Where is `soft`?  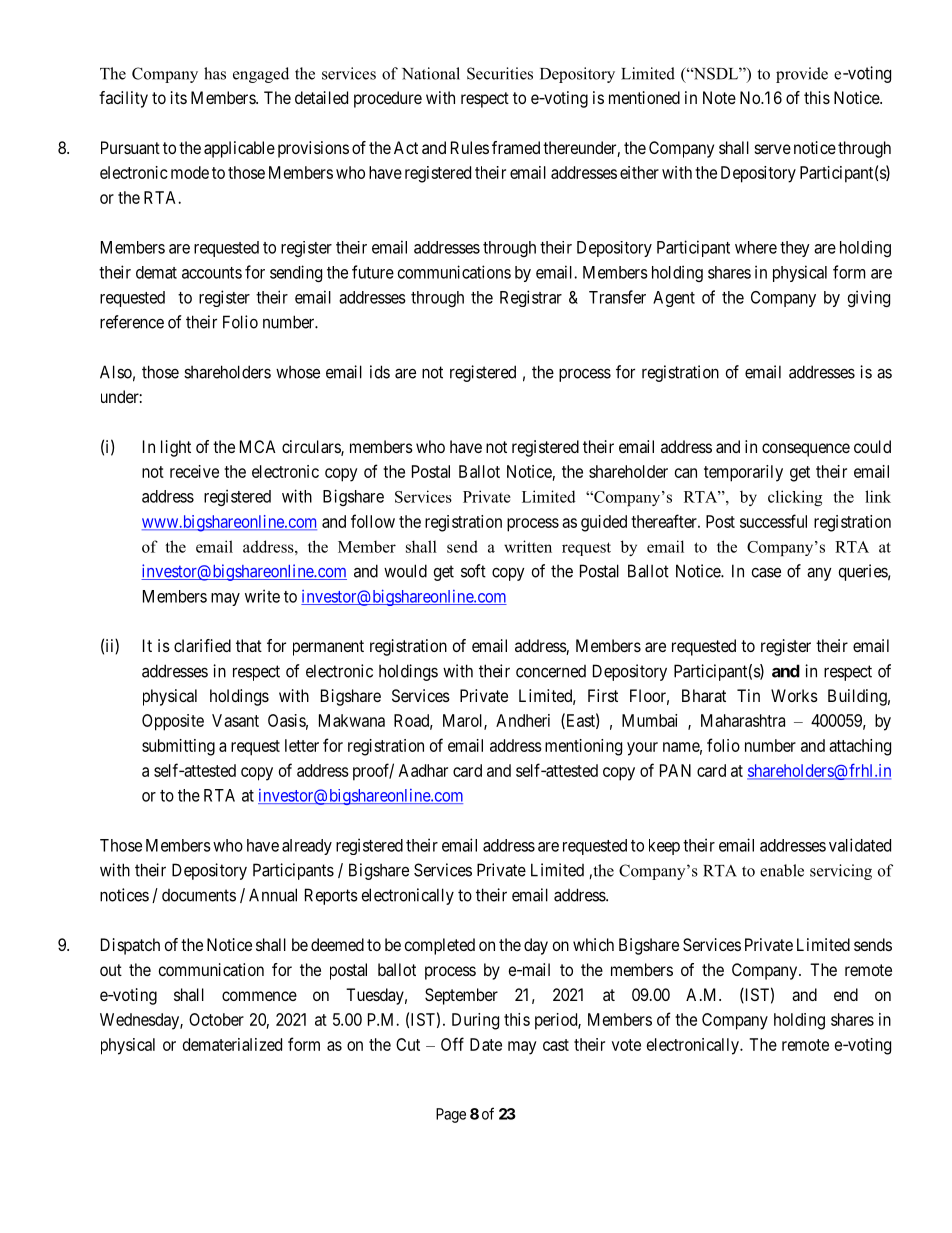 soft is located at coordinates (473, 571).
